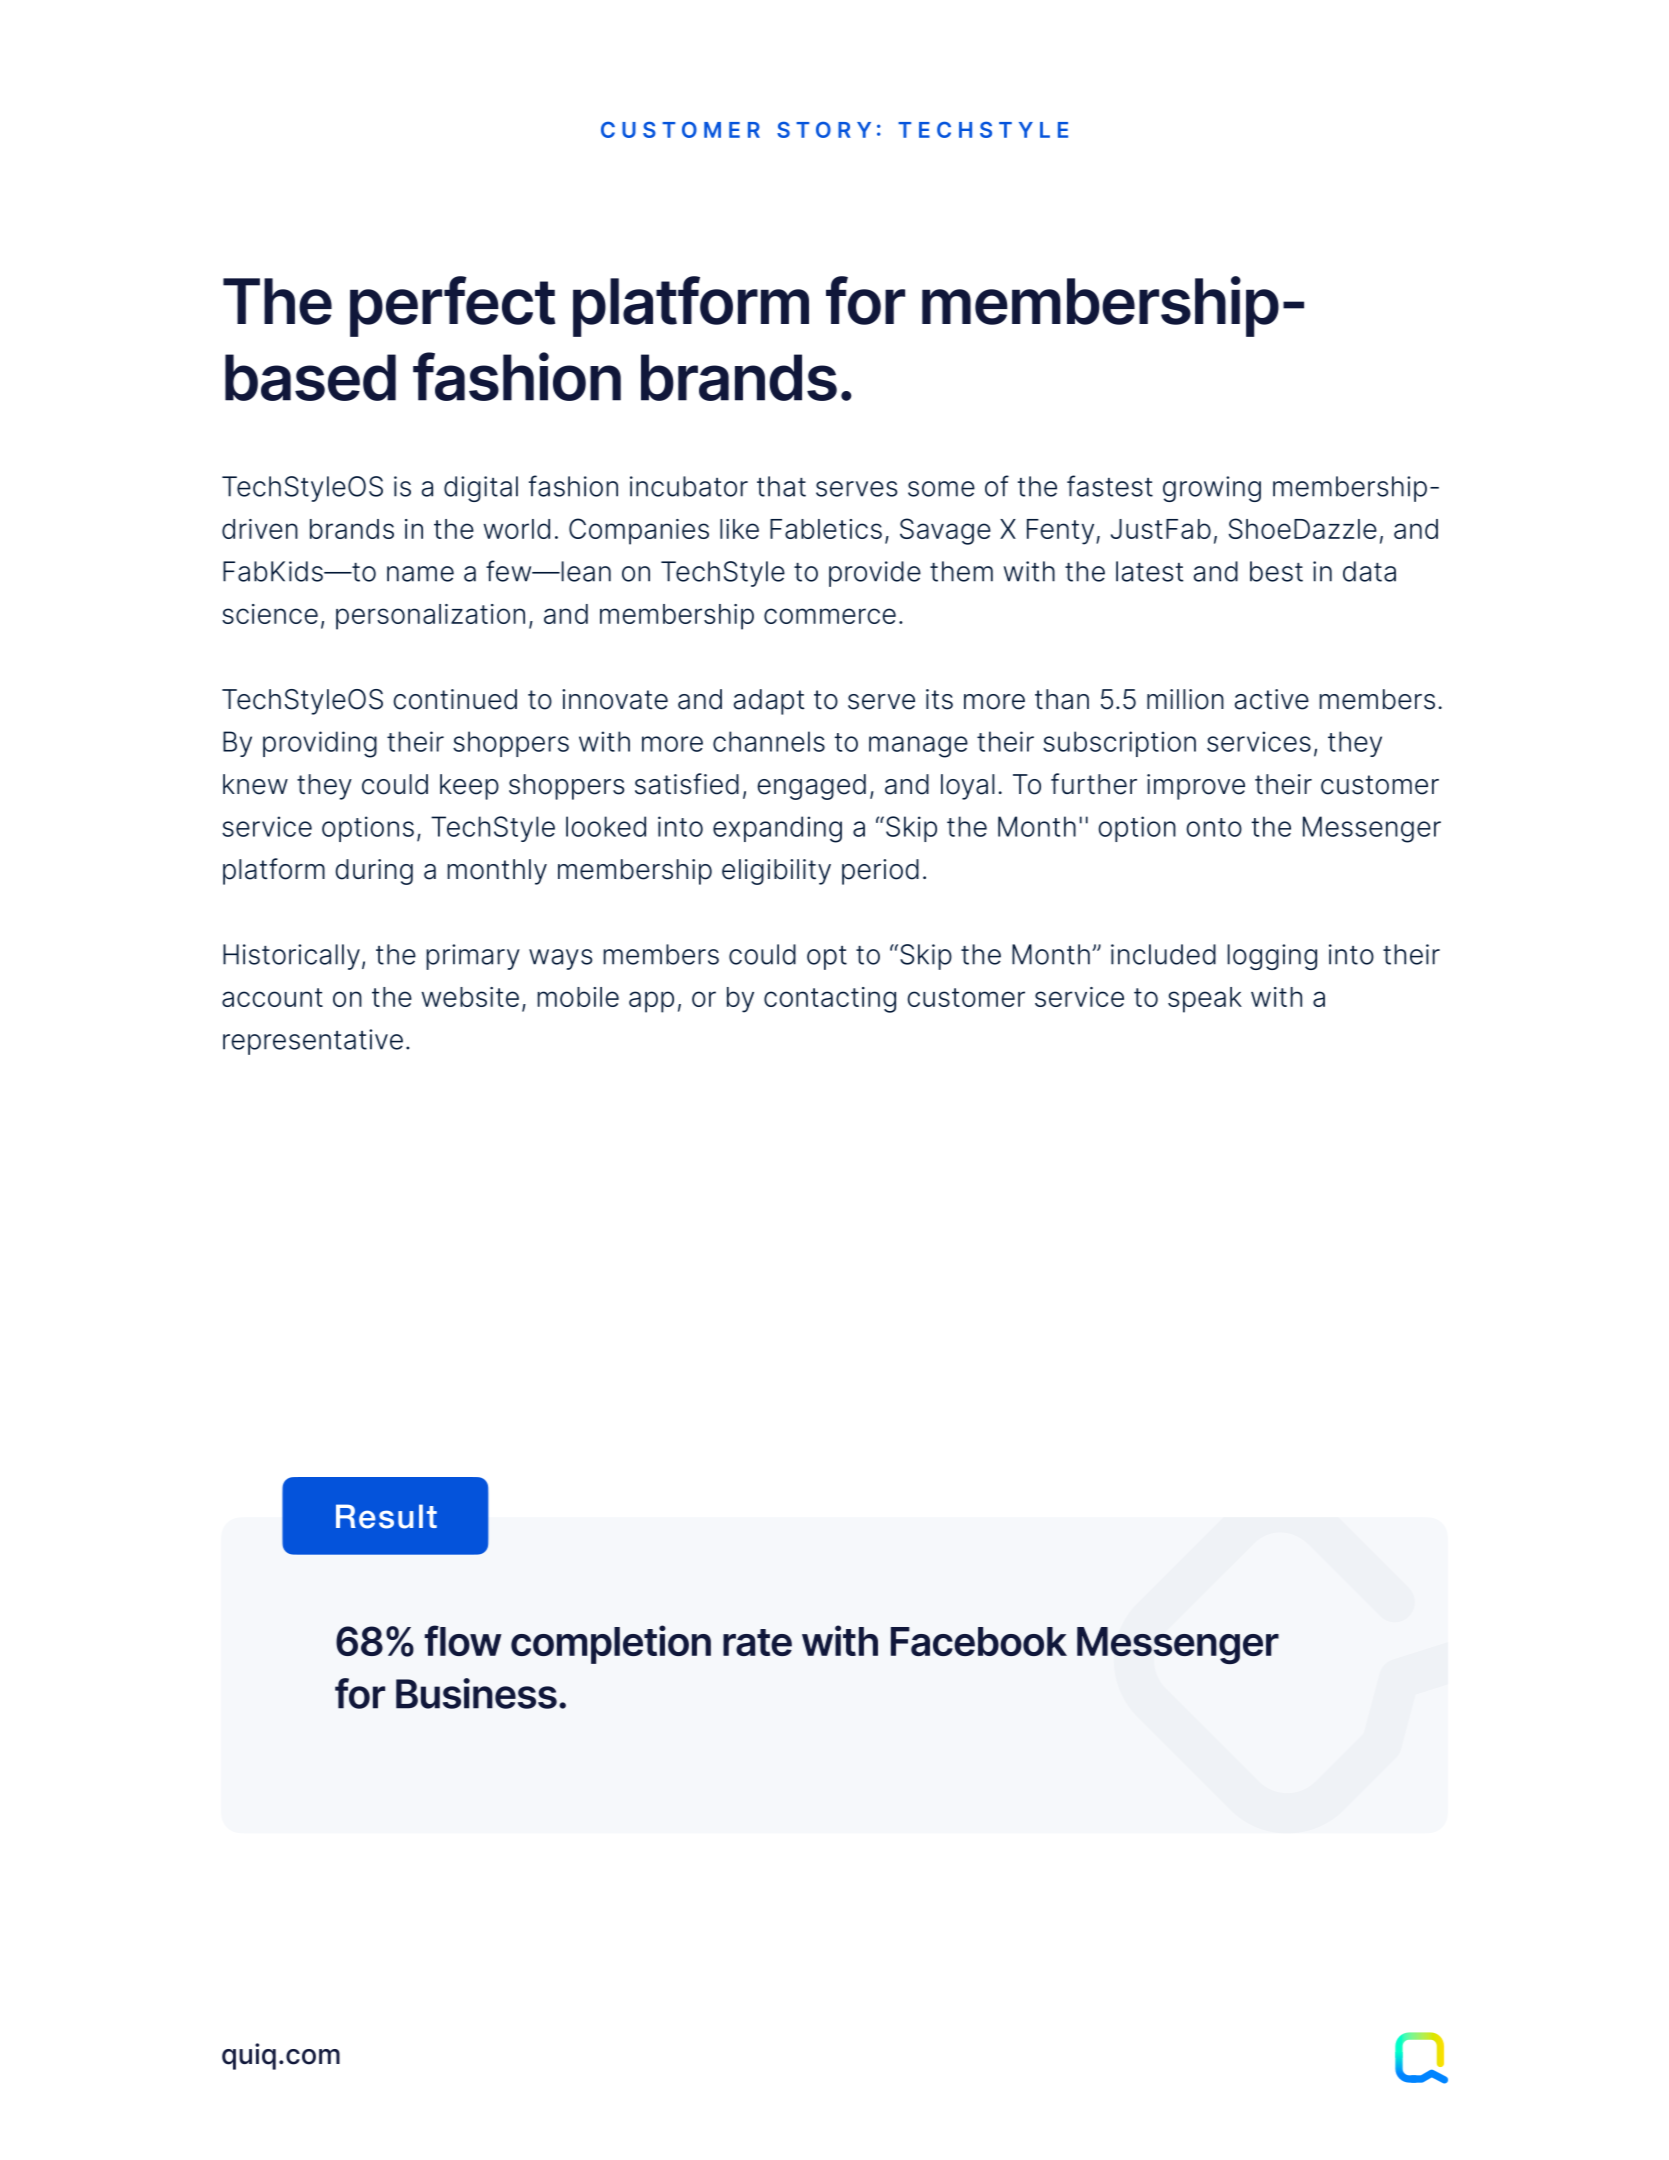 The image size is (1669, 2160). What do you see at coordinates (469, 787) in the screenshot?
I see `keep` at bounding box center [469, 787].
